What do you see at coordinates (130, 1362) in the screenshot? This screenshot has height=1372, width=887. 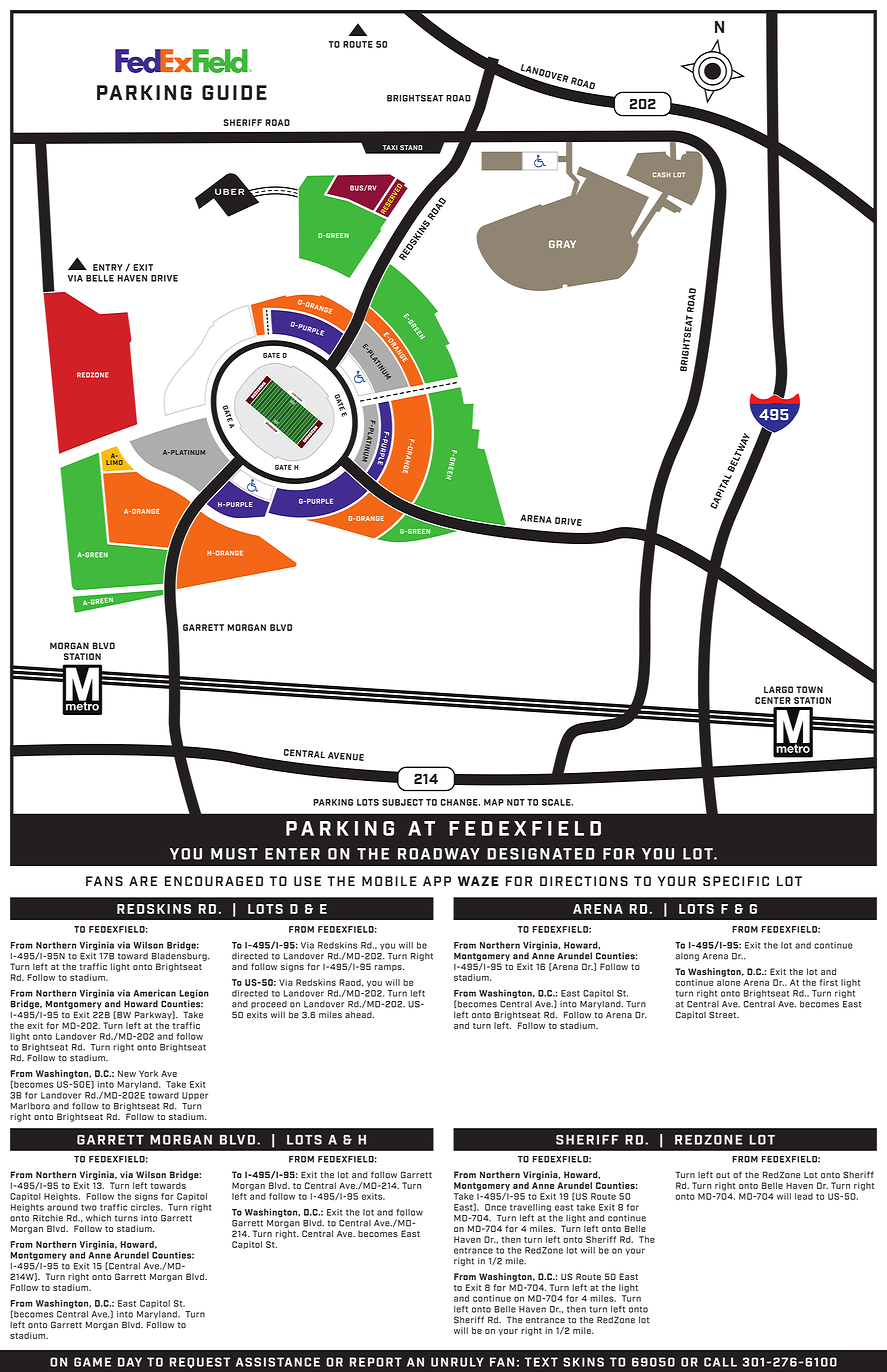 I see `DAY` at bounding box center [130, 1362].
